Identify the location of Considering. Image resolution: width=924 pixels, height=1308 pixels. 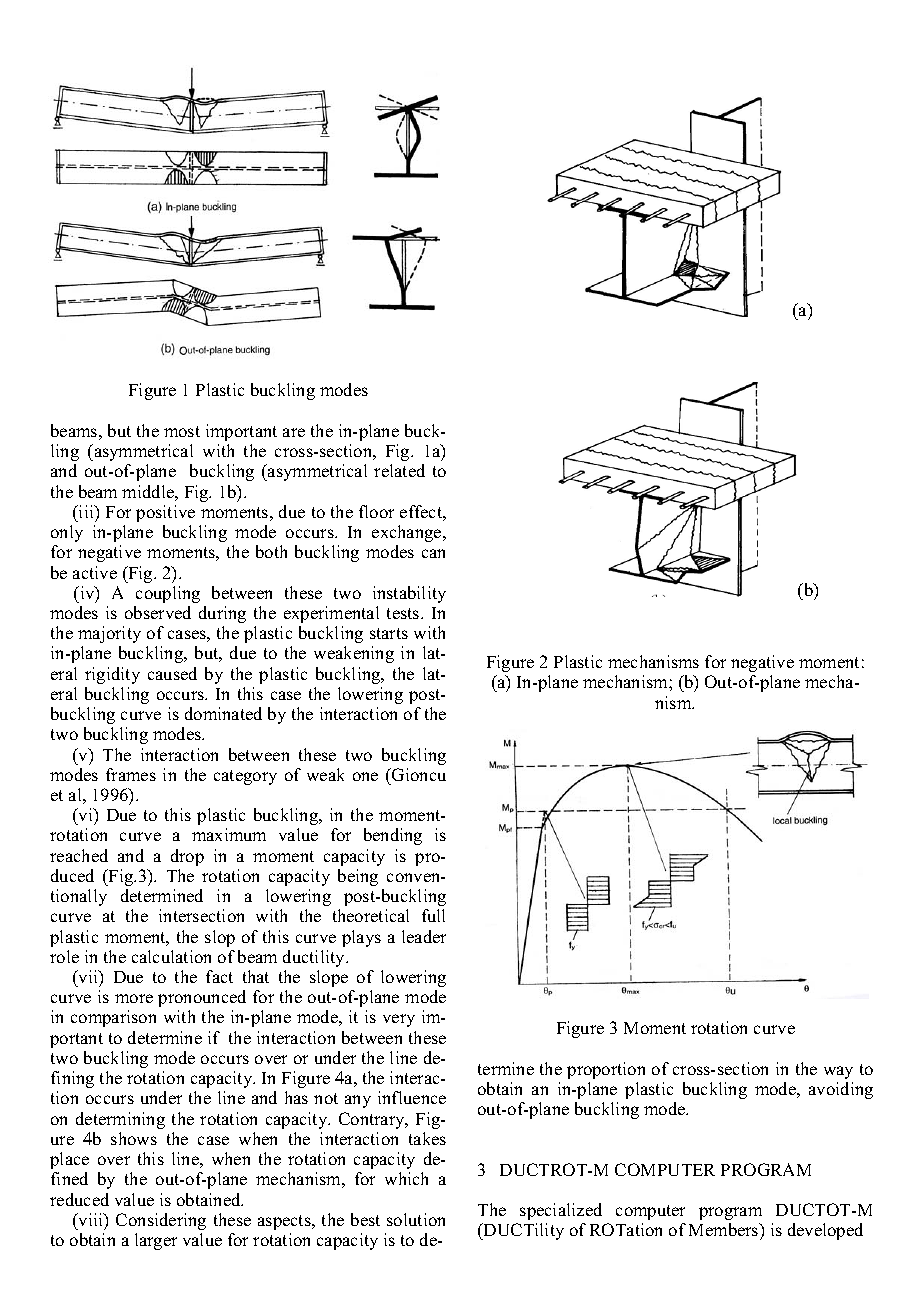
(161, 1221).
